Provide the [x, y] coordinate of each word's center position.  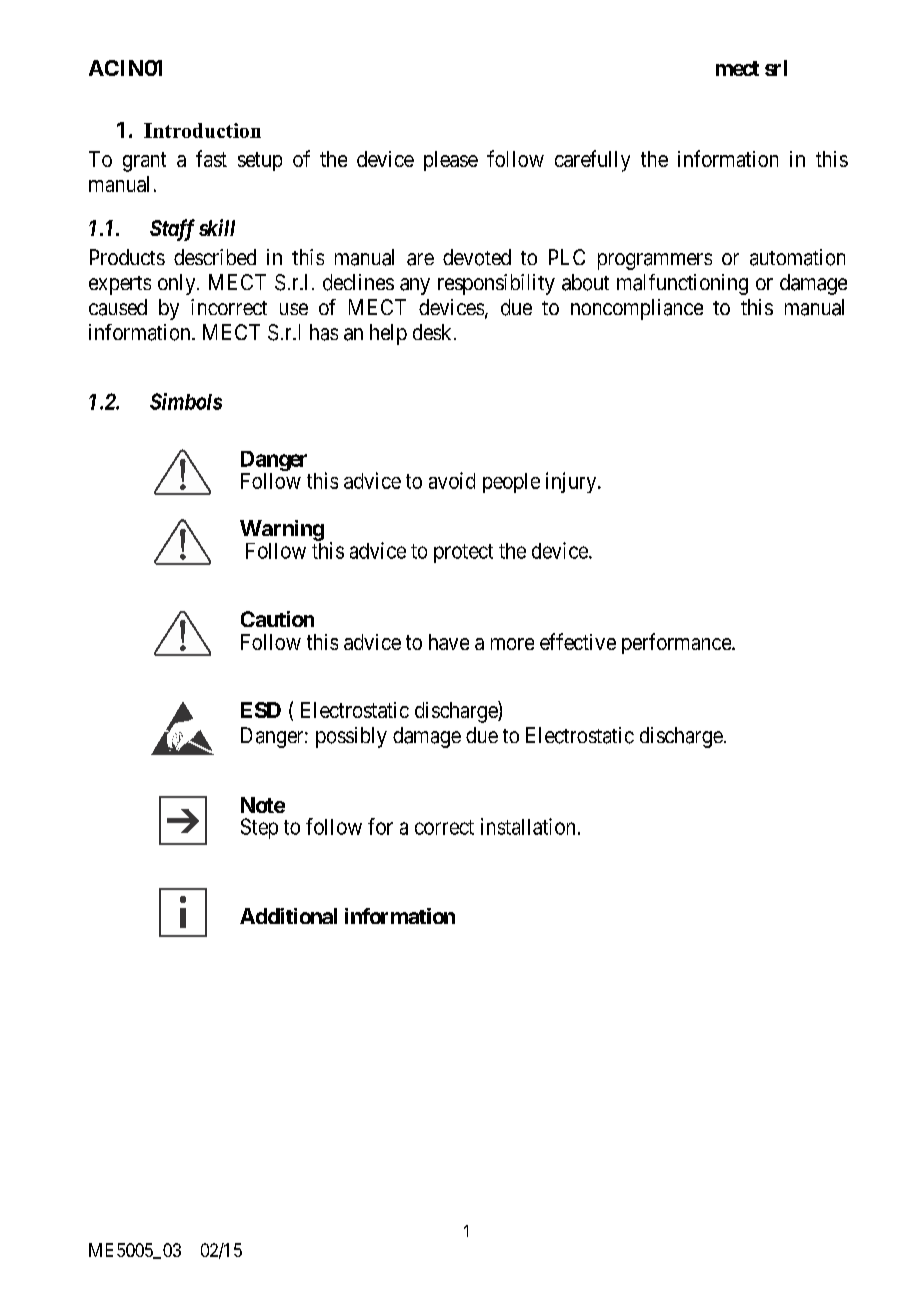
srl [776, 68]
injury [572, 482]
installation [528, 826]
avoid [452, 480]
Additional [288, 916]
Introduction [202, 130]
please [451, 161]
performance [677, 643]
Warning [282, 530]
